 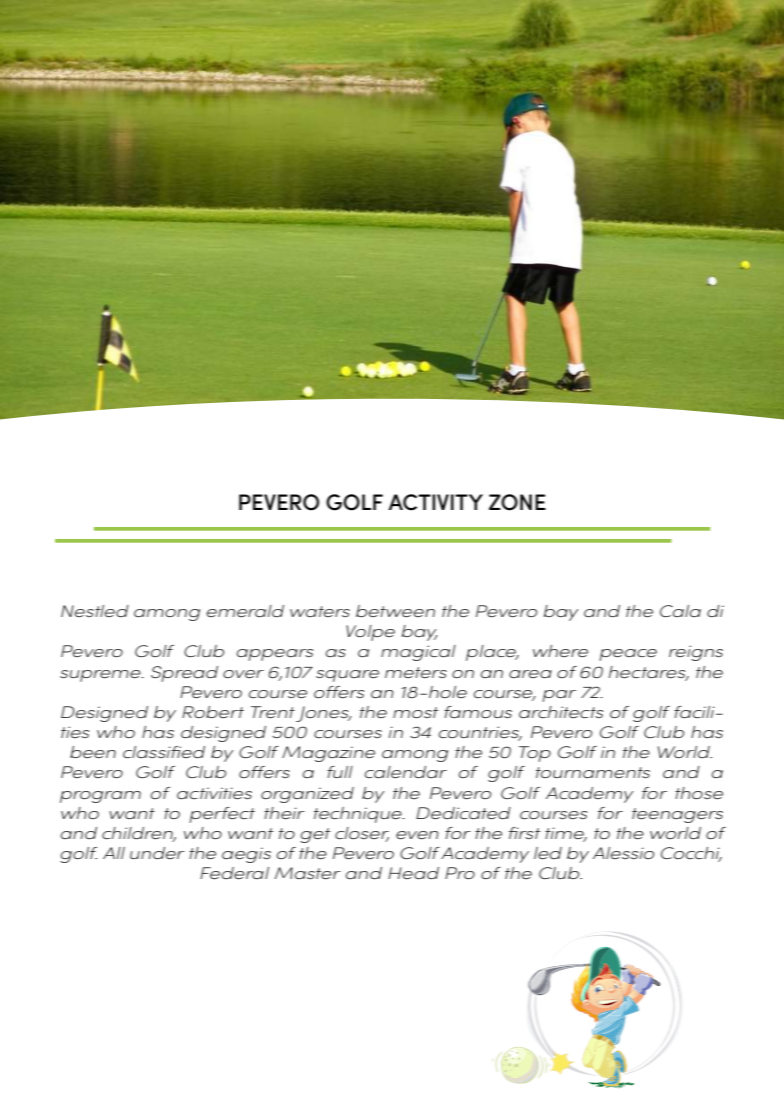 I want to click on ZONE, so click(x=517, y=502).
